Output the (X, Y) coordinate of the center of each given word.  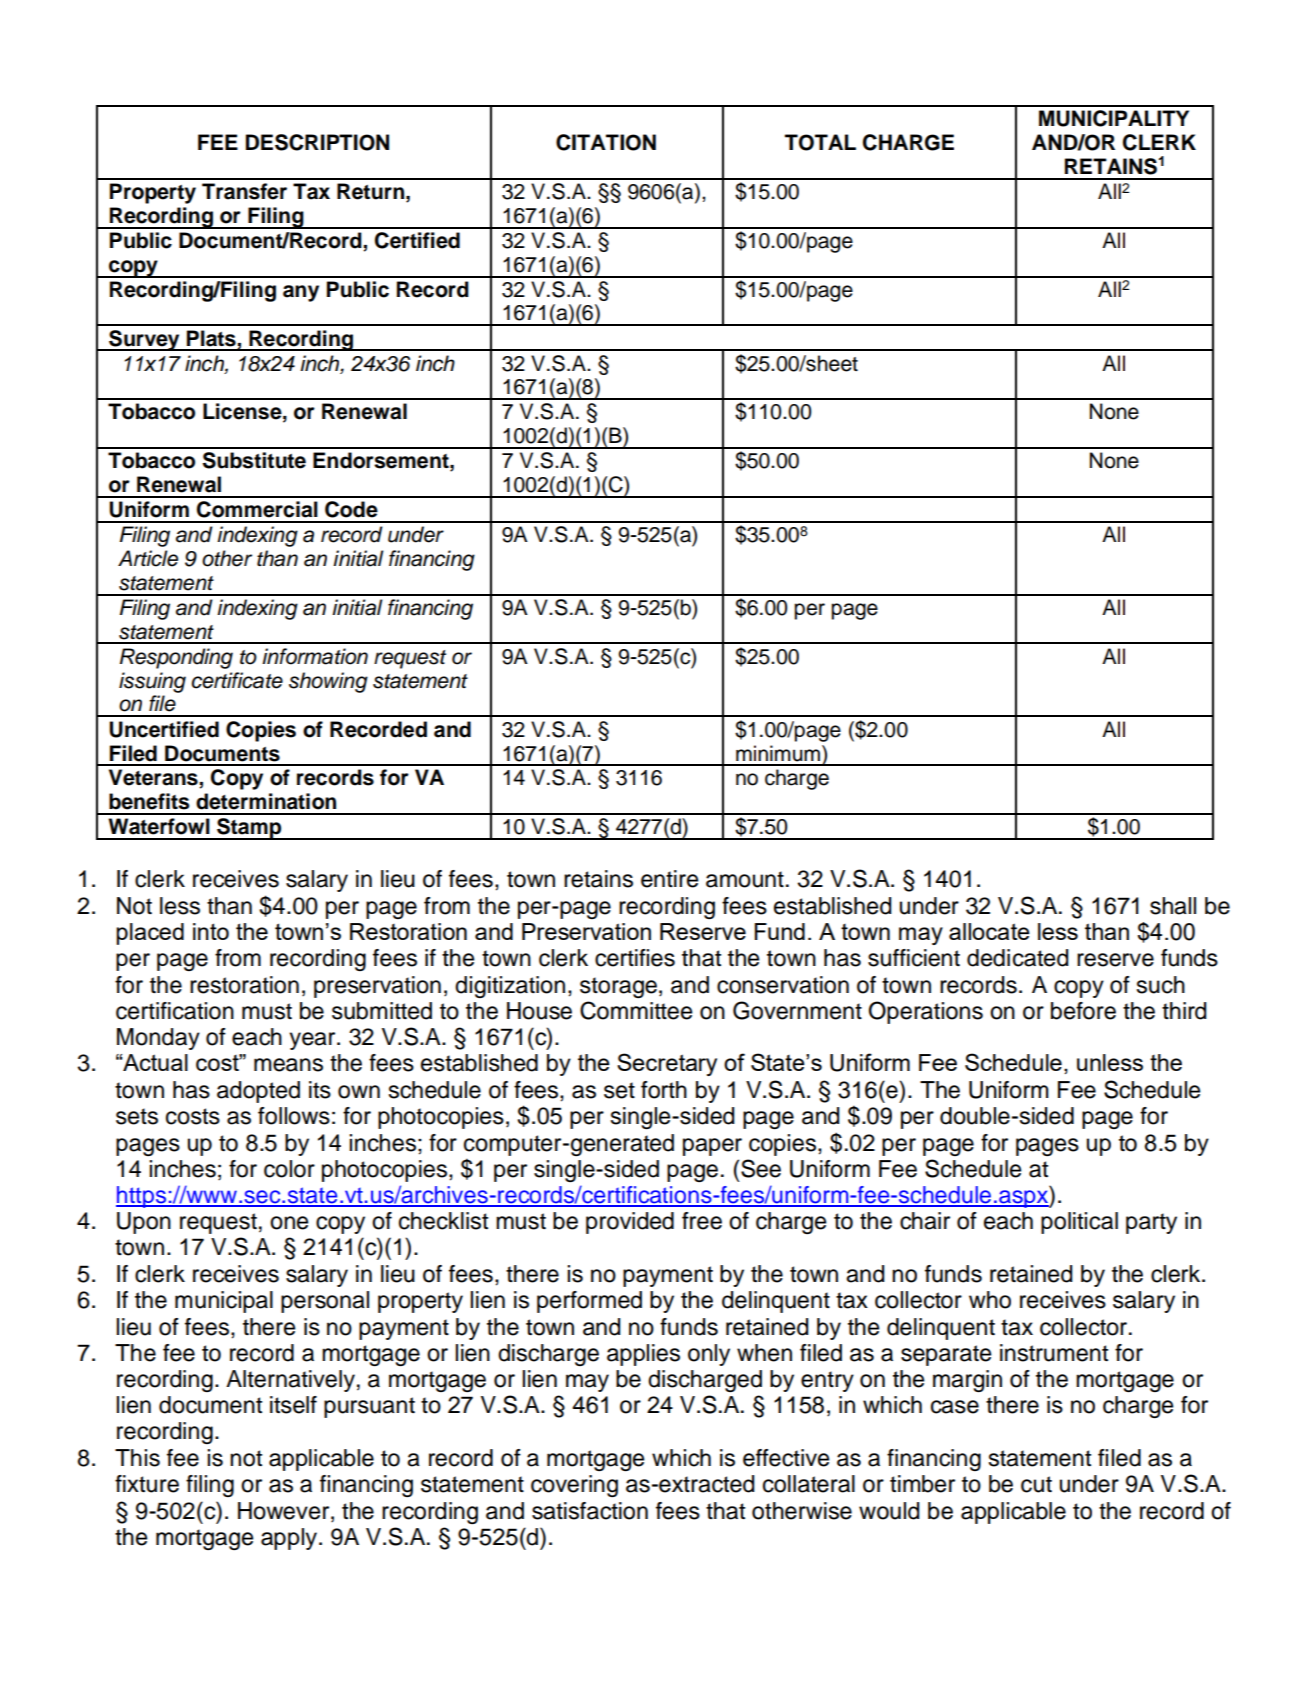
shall (1173, 906)
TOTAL (820, 142)
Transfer (244, 191)
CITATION (606, 142)
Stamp (249, 829)
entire (669, 879)
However (285, 1511)
